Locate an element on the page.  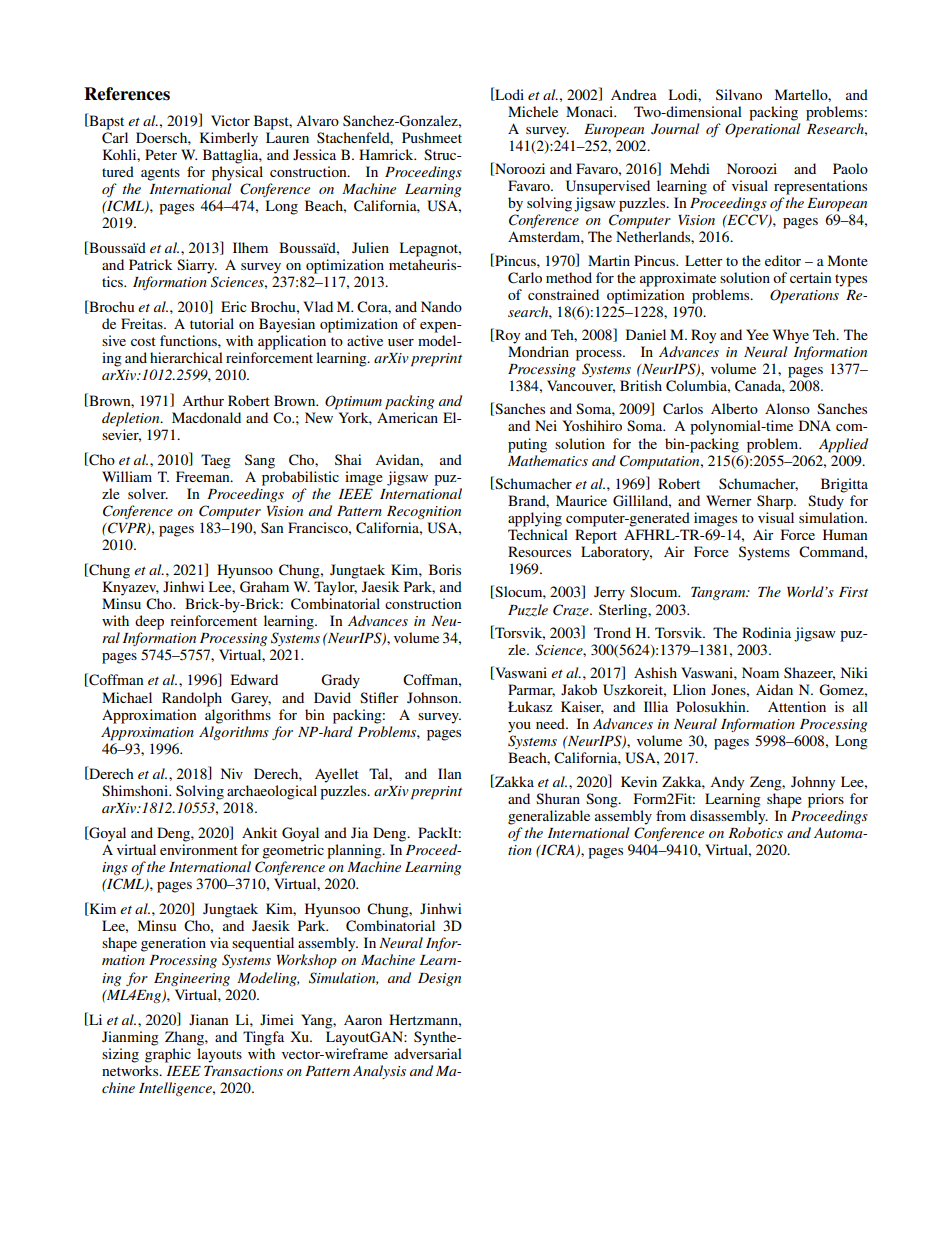
Silvano is located at coordinates (739, 94).
